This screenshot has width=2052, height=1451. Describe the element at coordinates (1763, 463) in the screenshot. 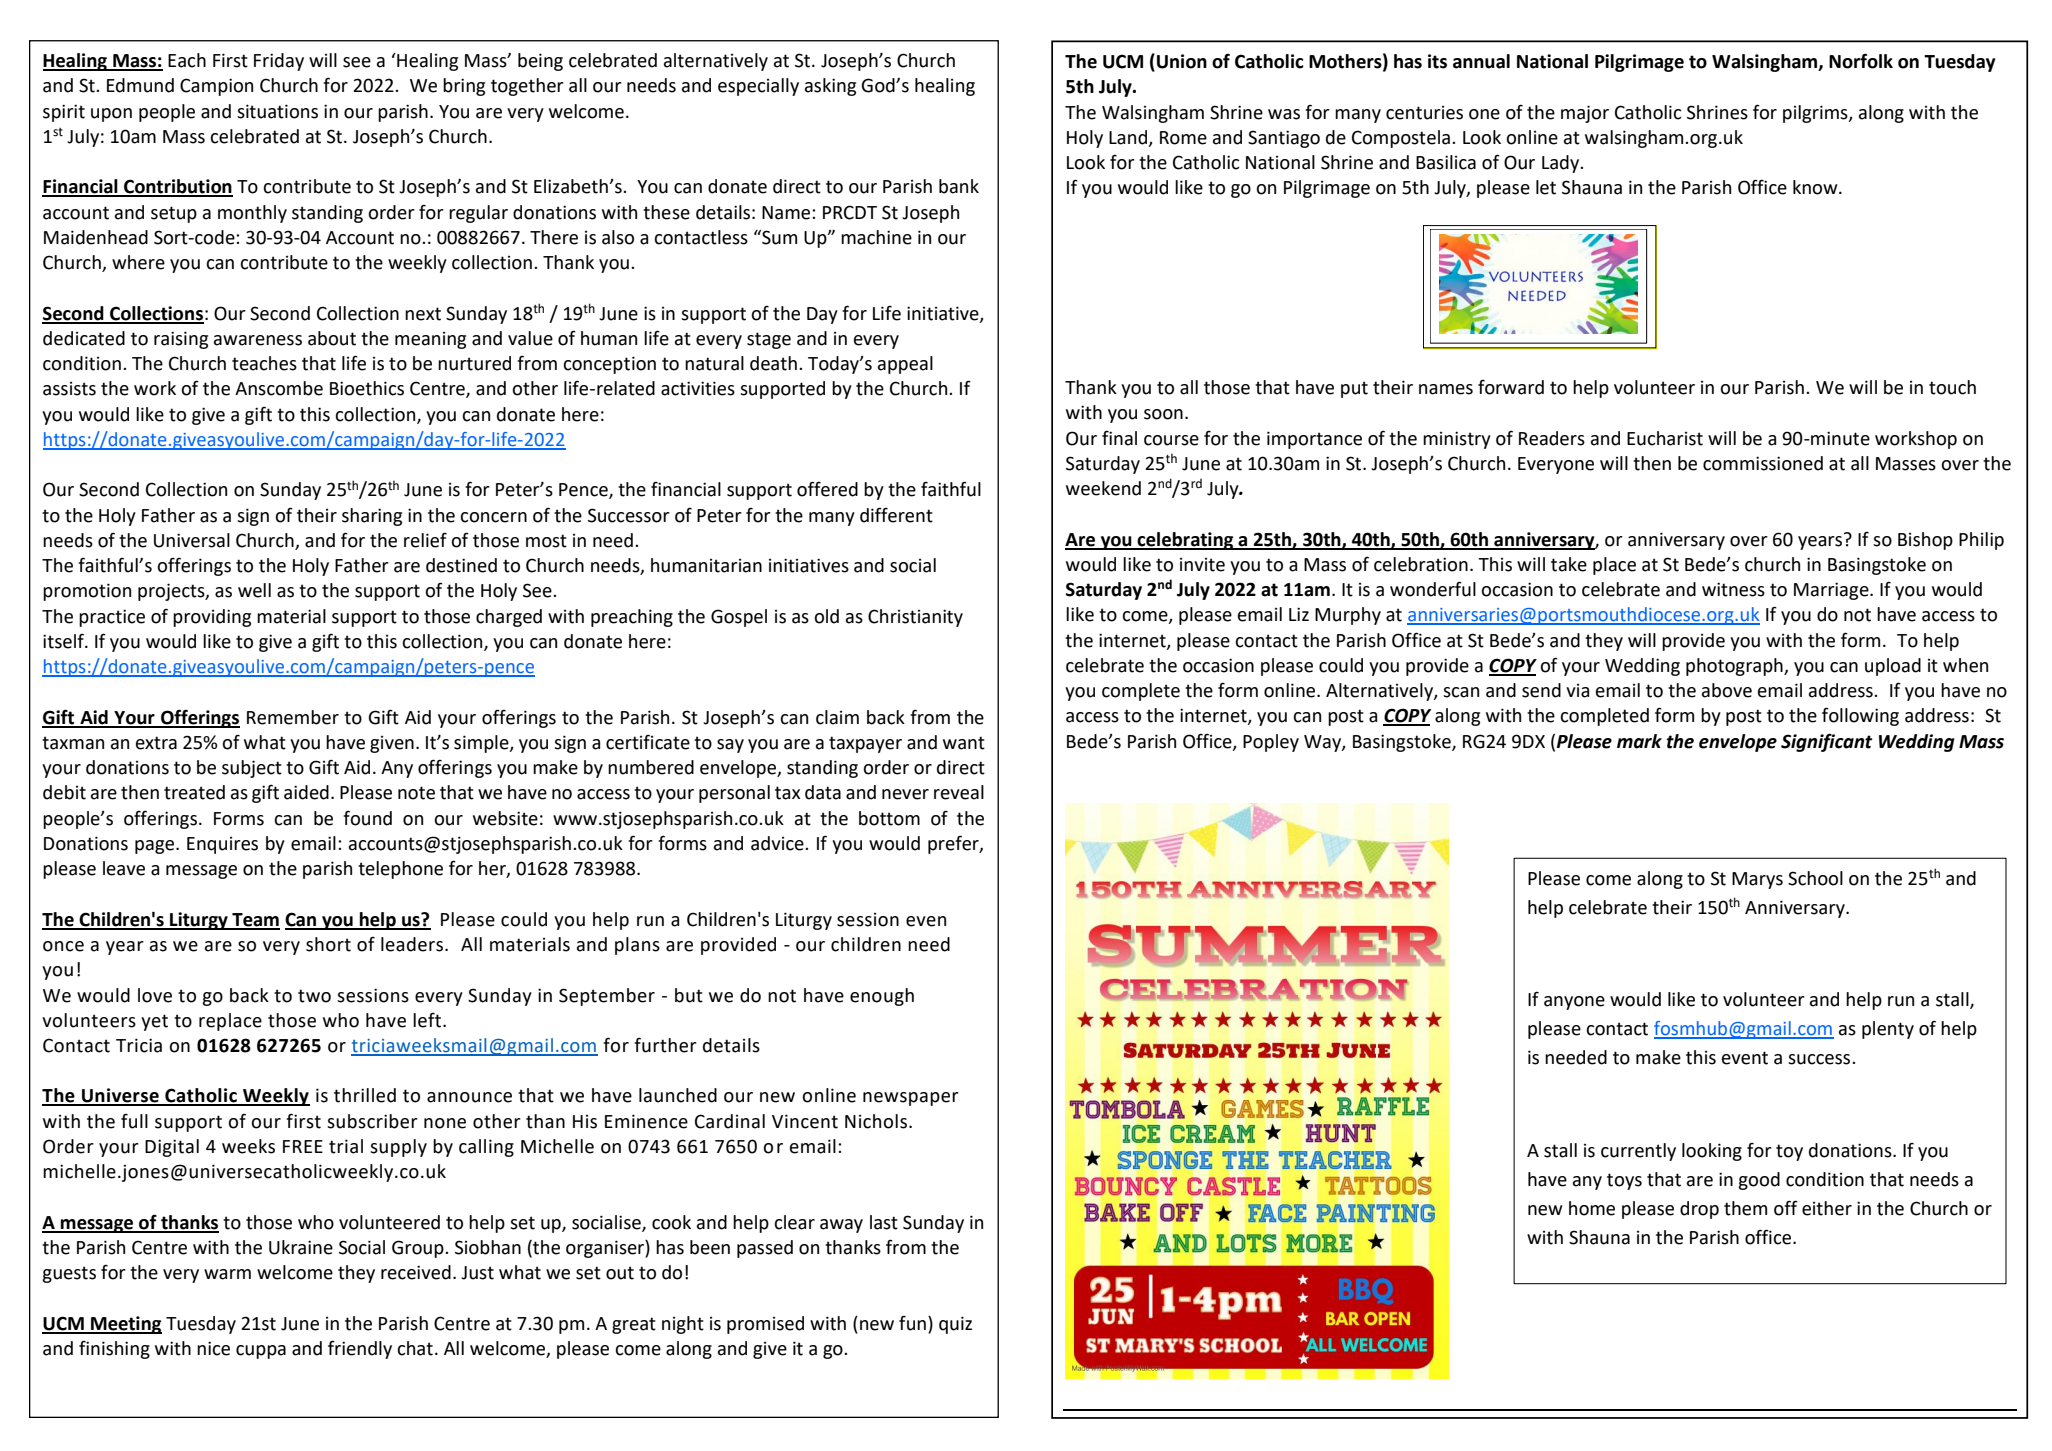

I see `commissioned` at that location.
